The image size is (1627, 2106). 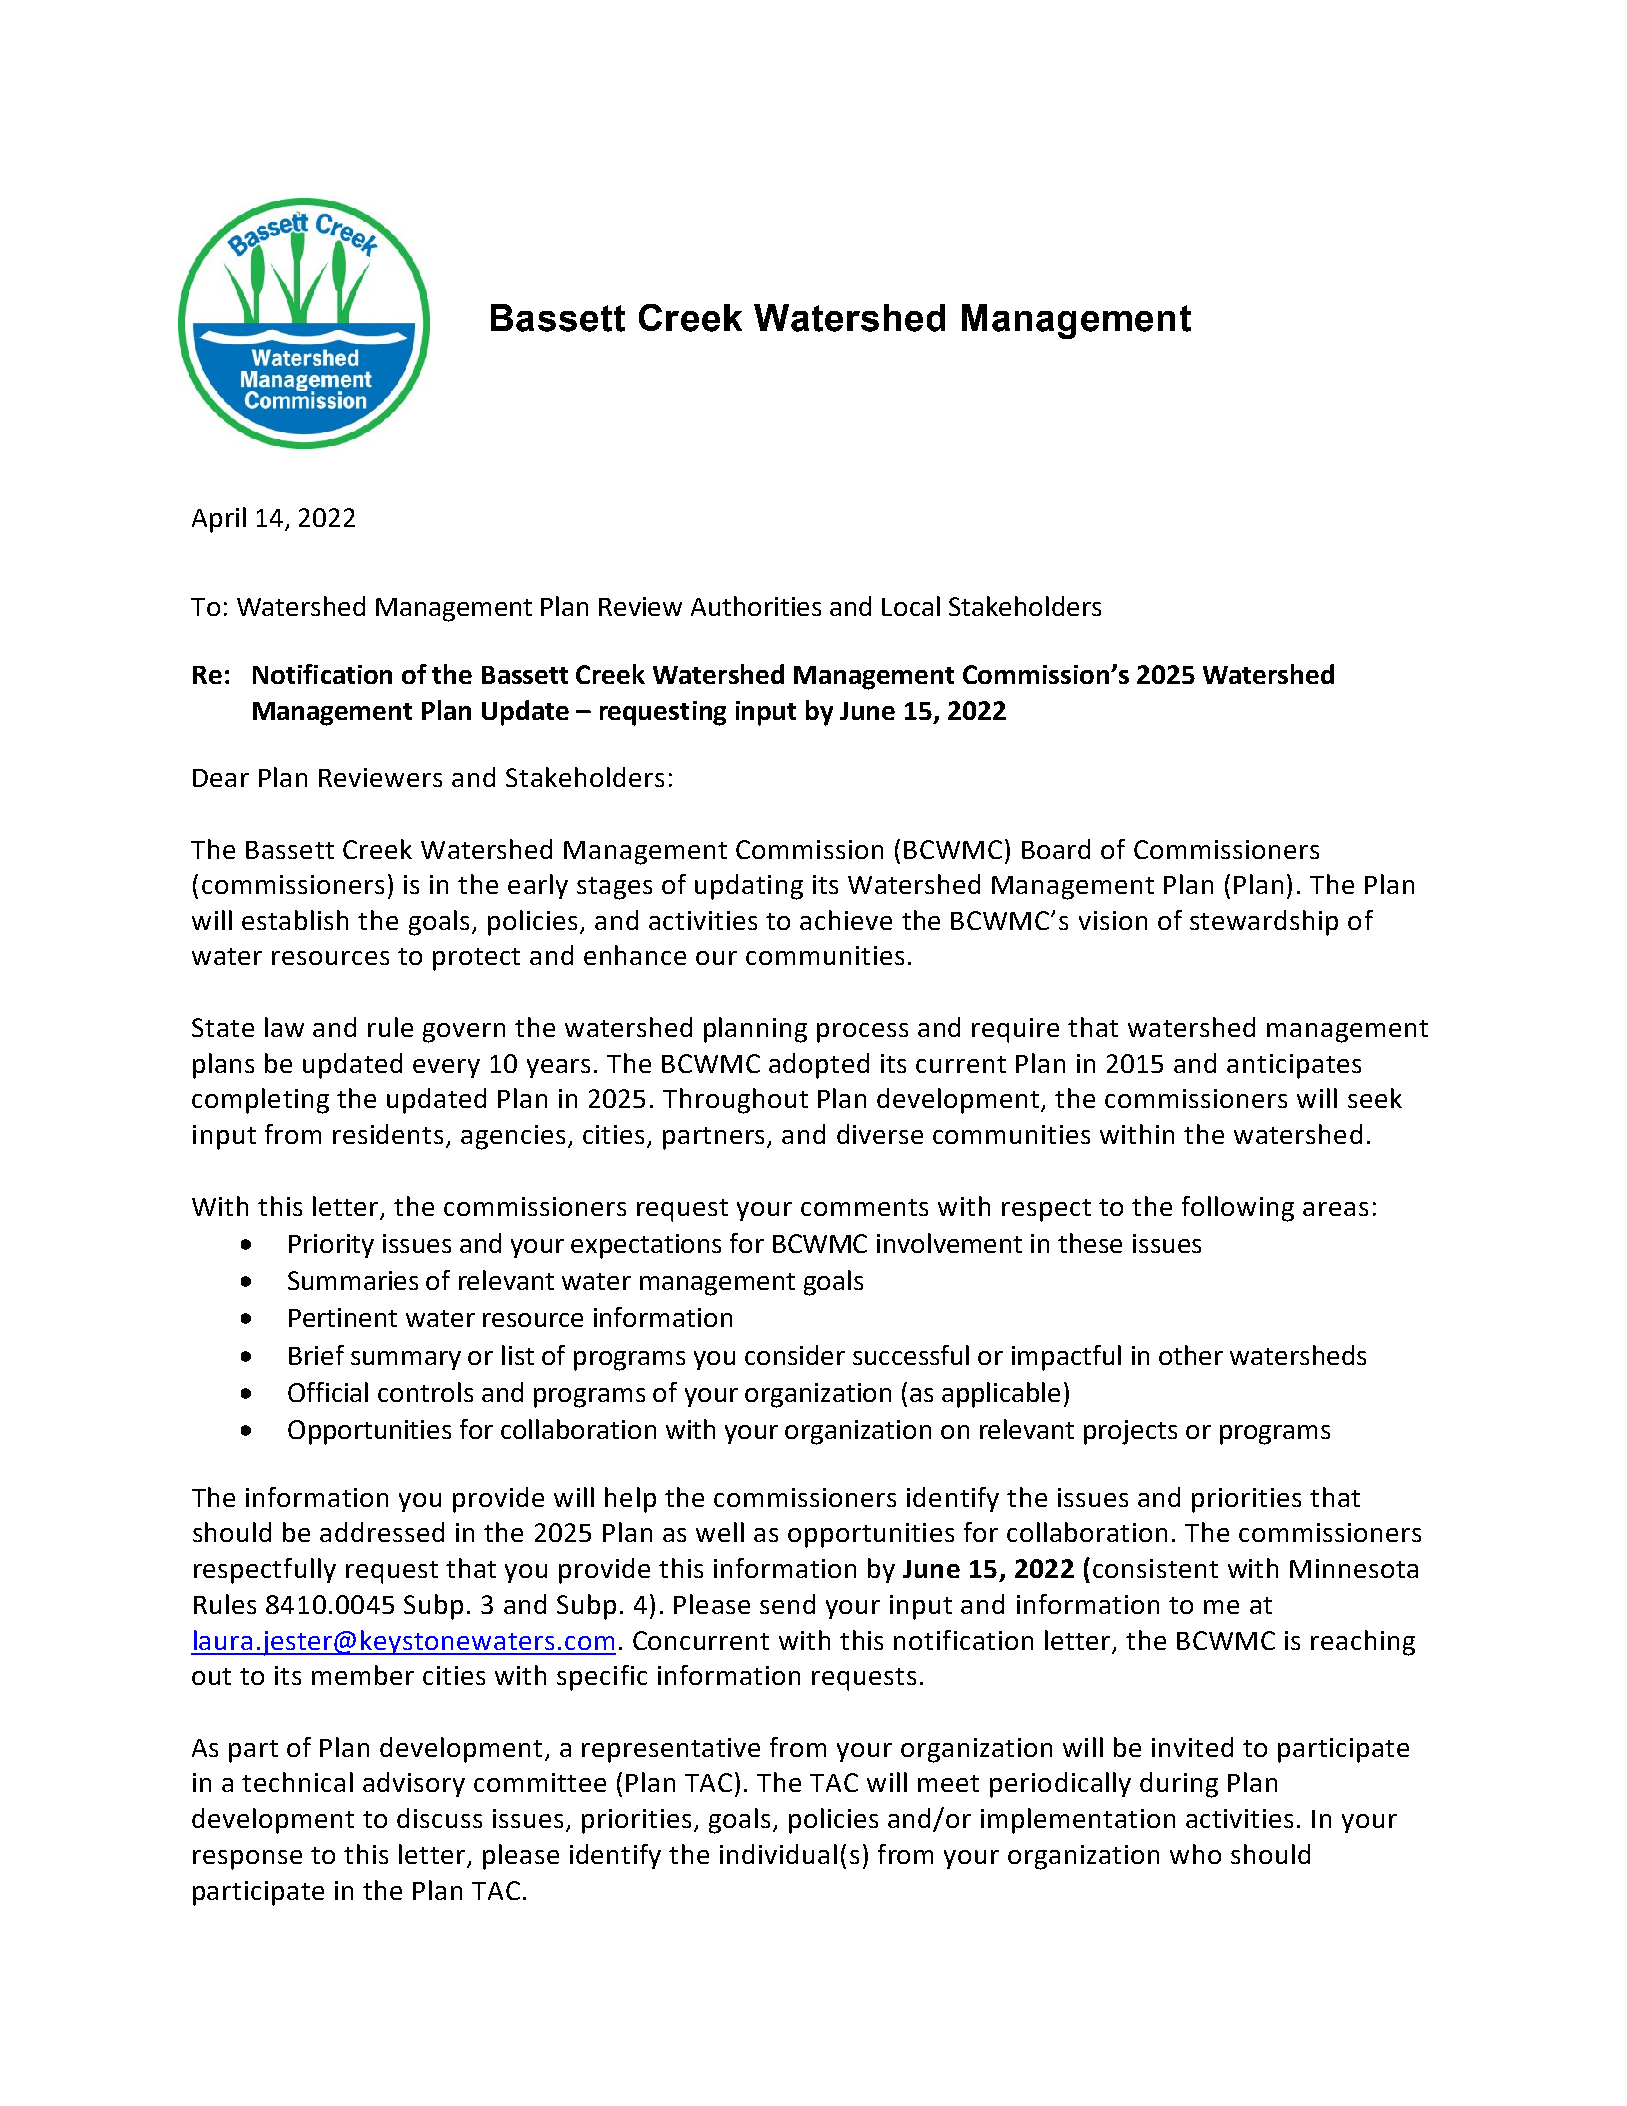 What do you see at coordinates (1264, 923) in the image?
I see `stewardship` at bounding box center [1264, 923].
